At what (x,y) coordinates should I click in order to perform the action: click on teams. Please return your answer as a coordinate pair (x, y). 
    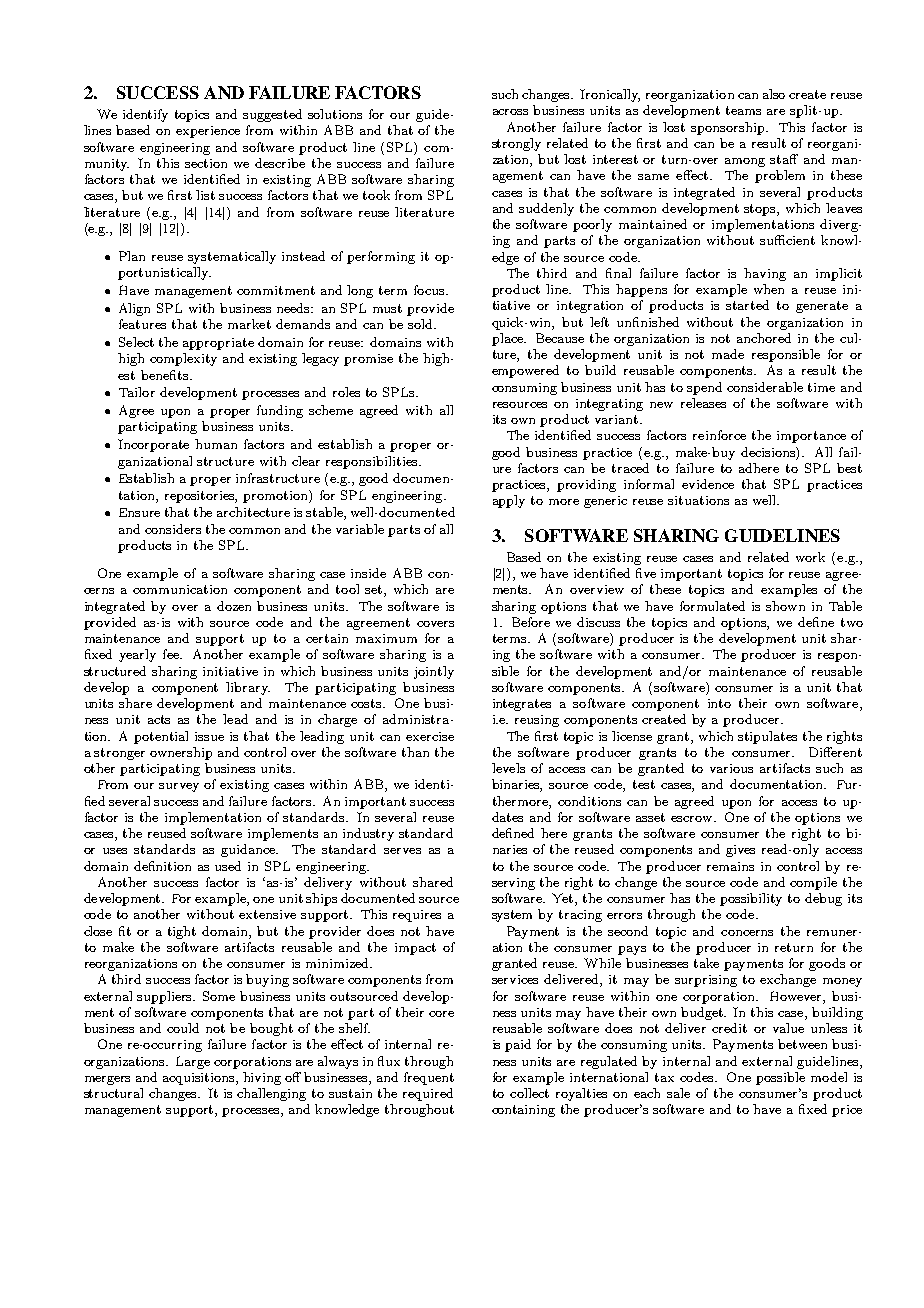
    Looking at the image, I should click on (743, 110).
